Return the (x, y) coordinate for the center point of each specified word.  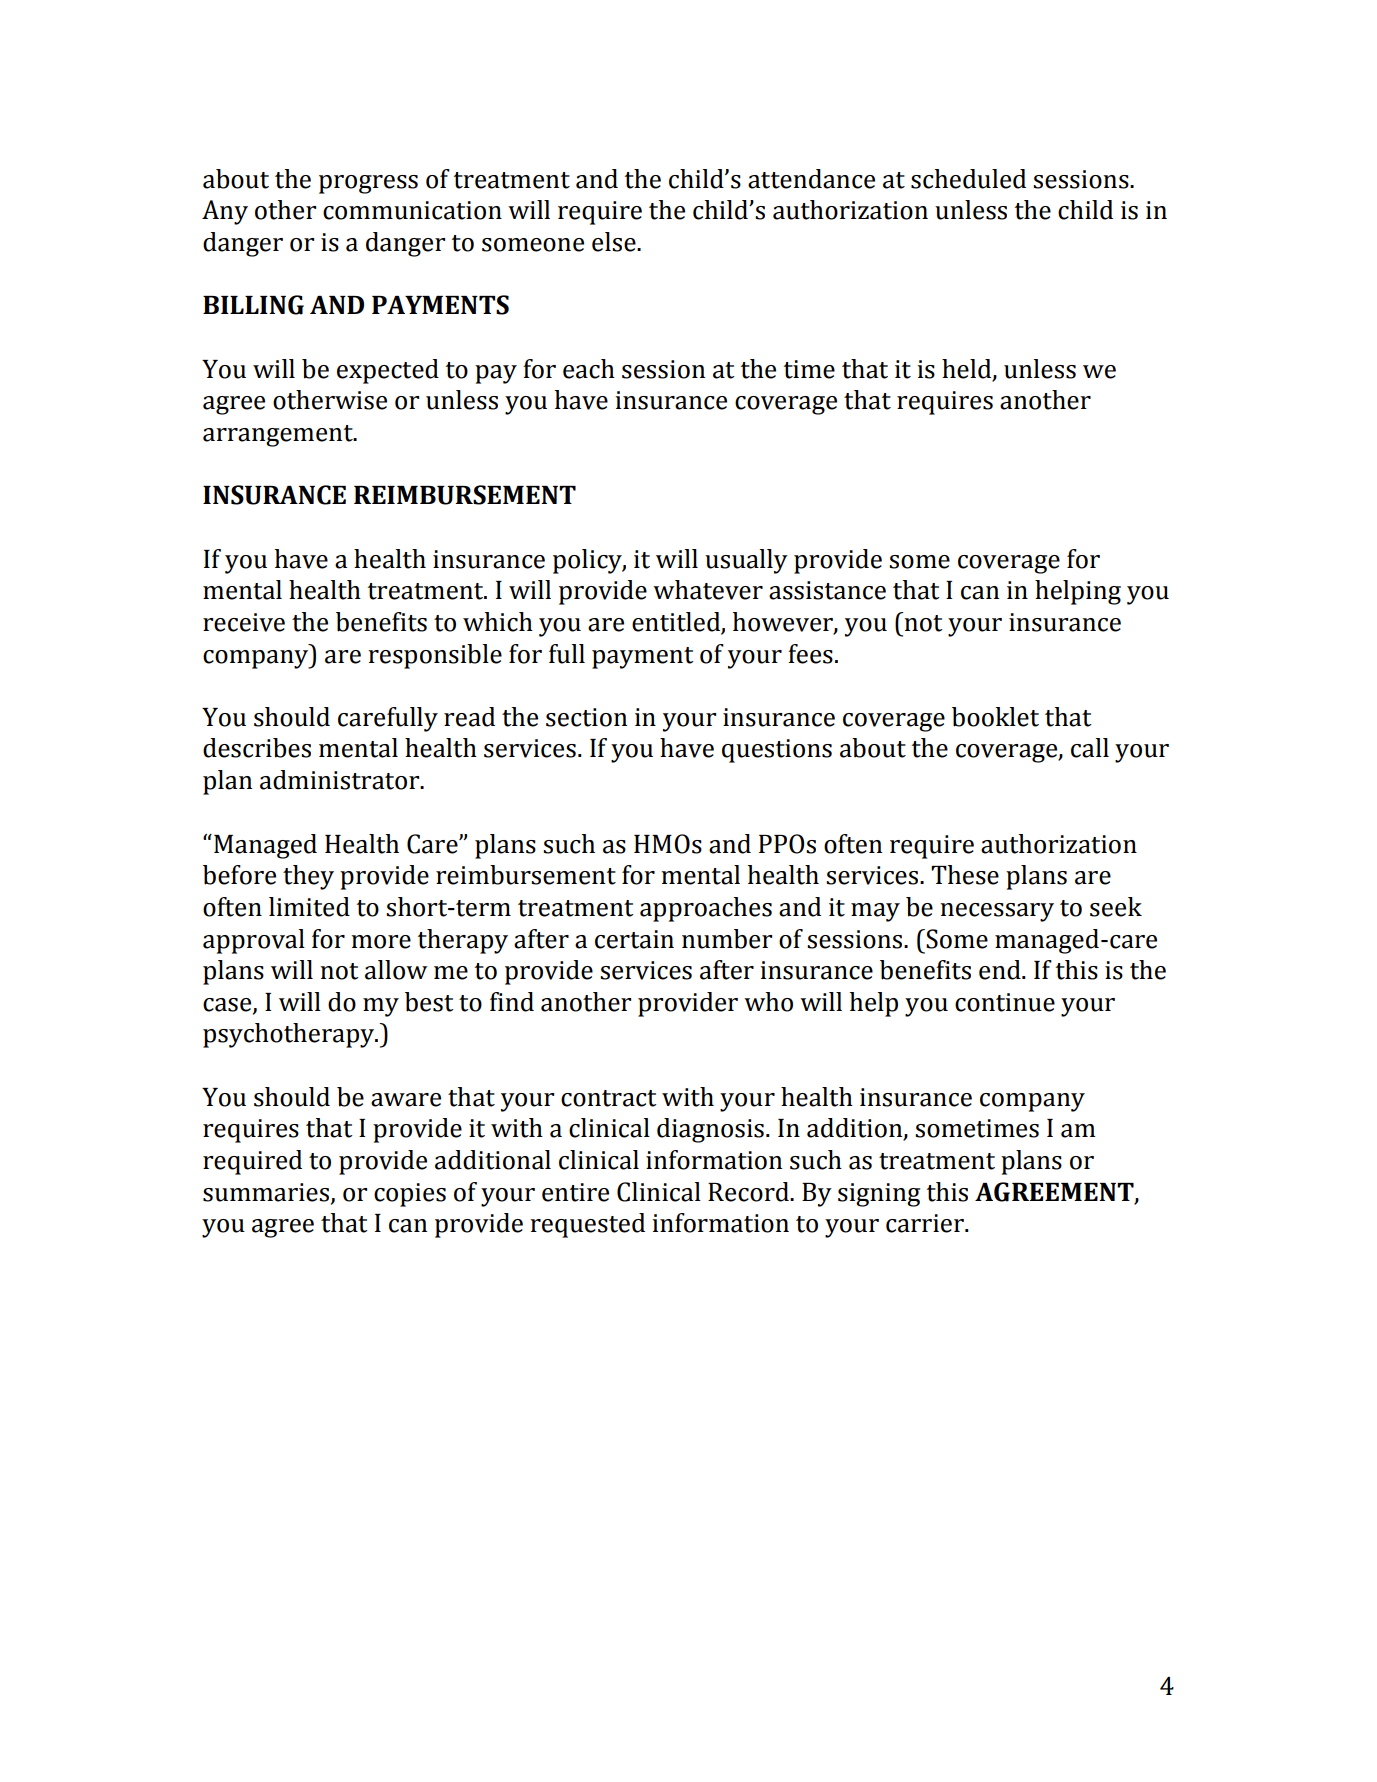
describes (257, 748)
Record (749, 1192)
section (586, 717)
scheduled (968, 179)
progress (368, 184)
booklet (995, 717)
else (615, 242)
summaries (267, 1193)
